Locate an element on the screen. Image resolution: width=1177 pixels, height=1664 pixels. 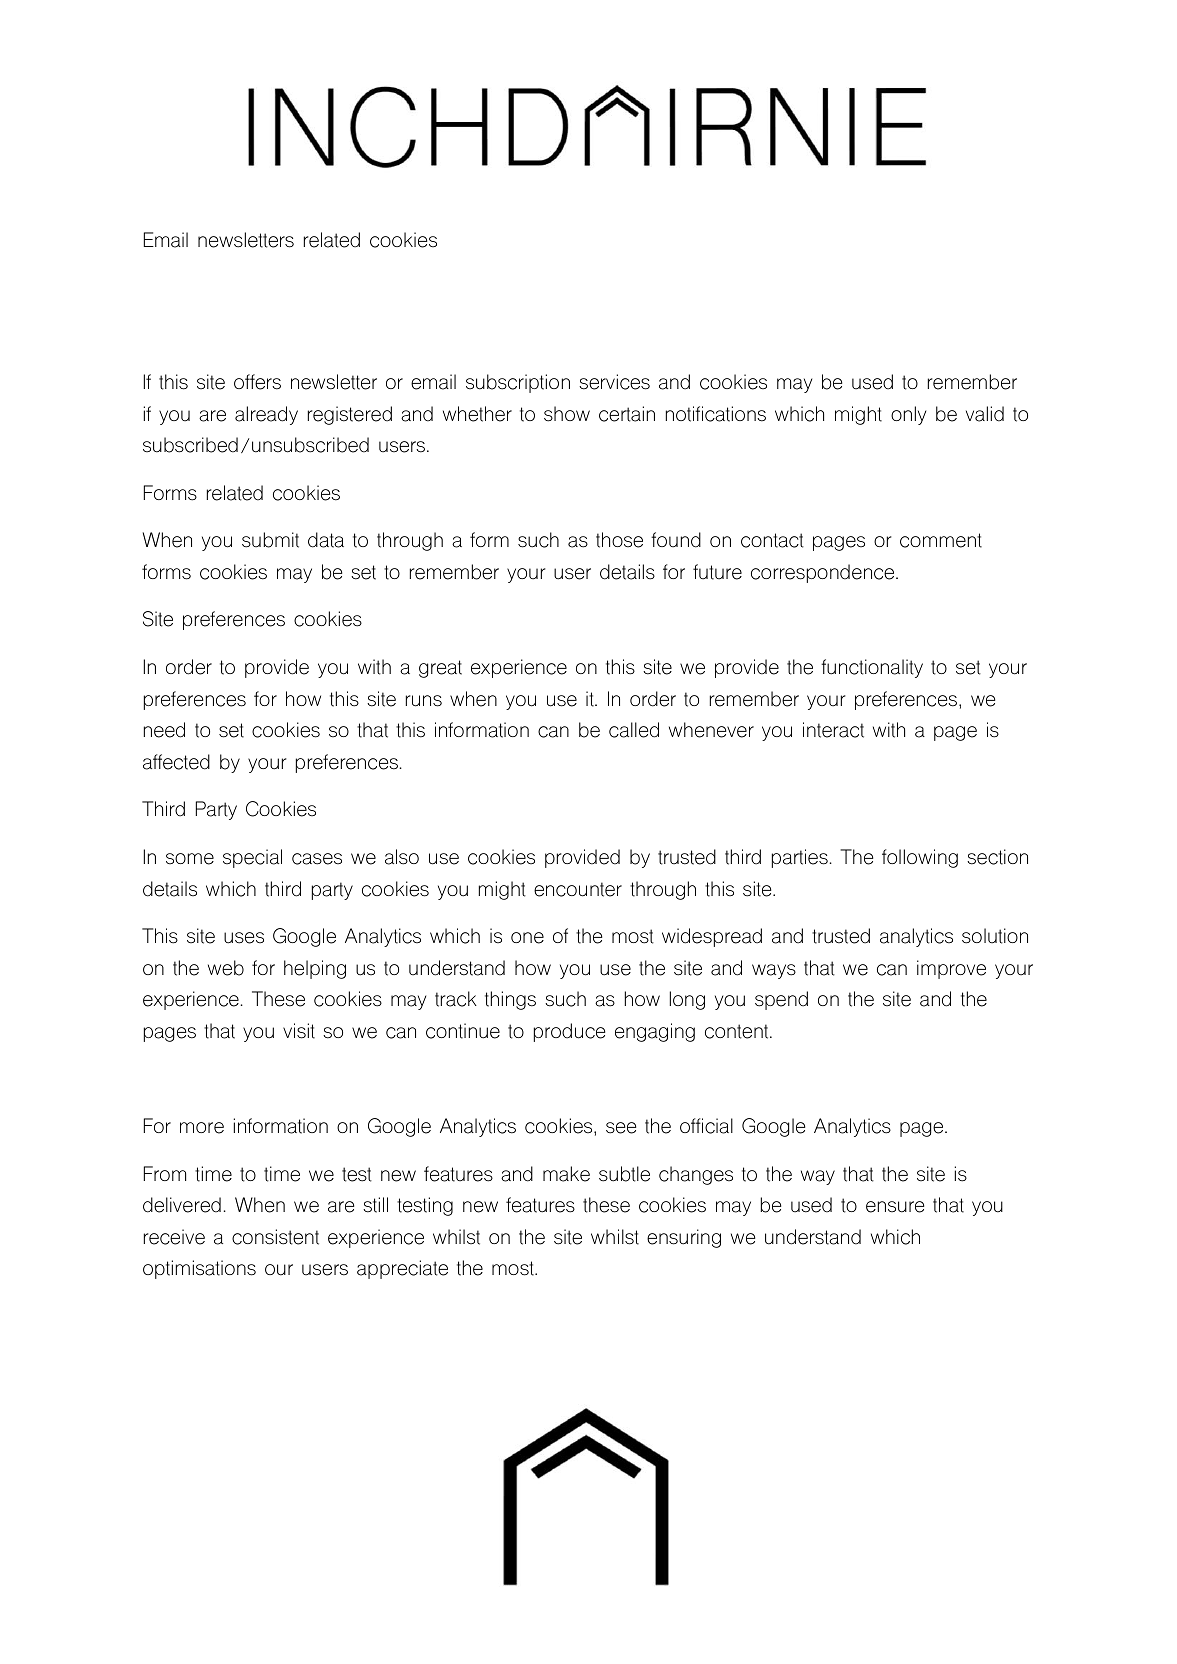
visit is located at coordinates (299, 1031).
